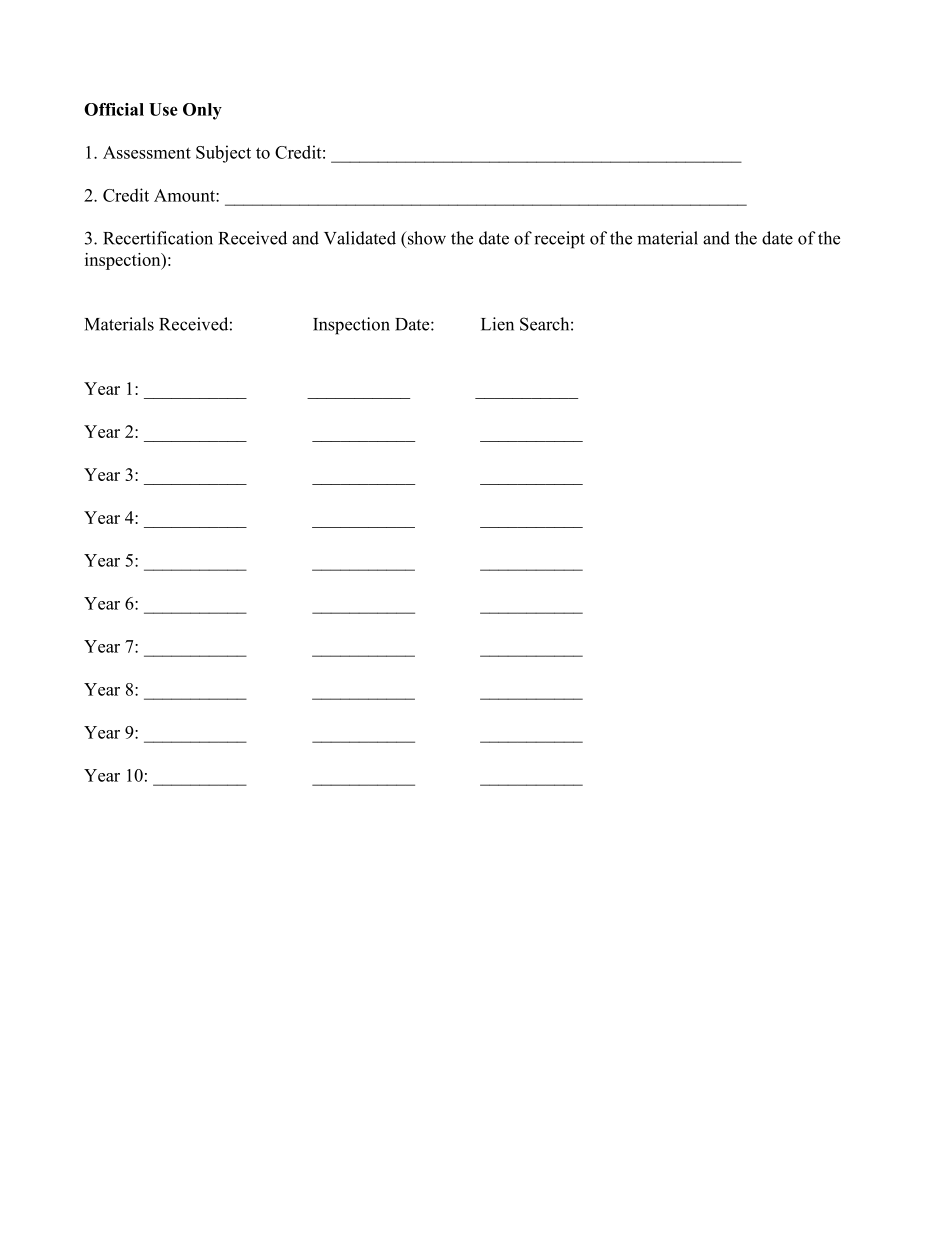  What do you see at coordinates (185, 195) in the screenshot?
I see `Amount` at bounding box center [185, 195].
